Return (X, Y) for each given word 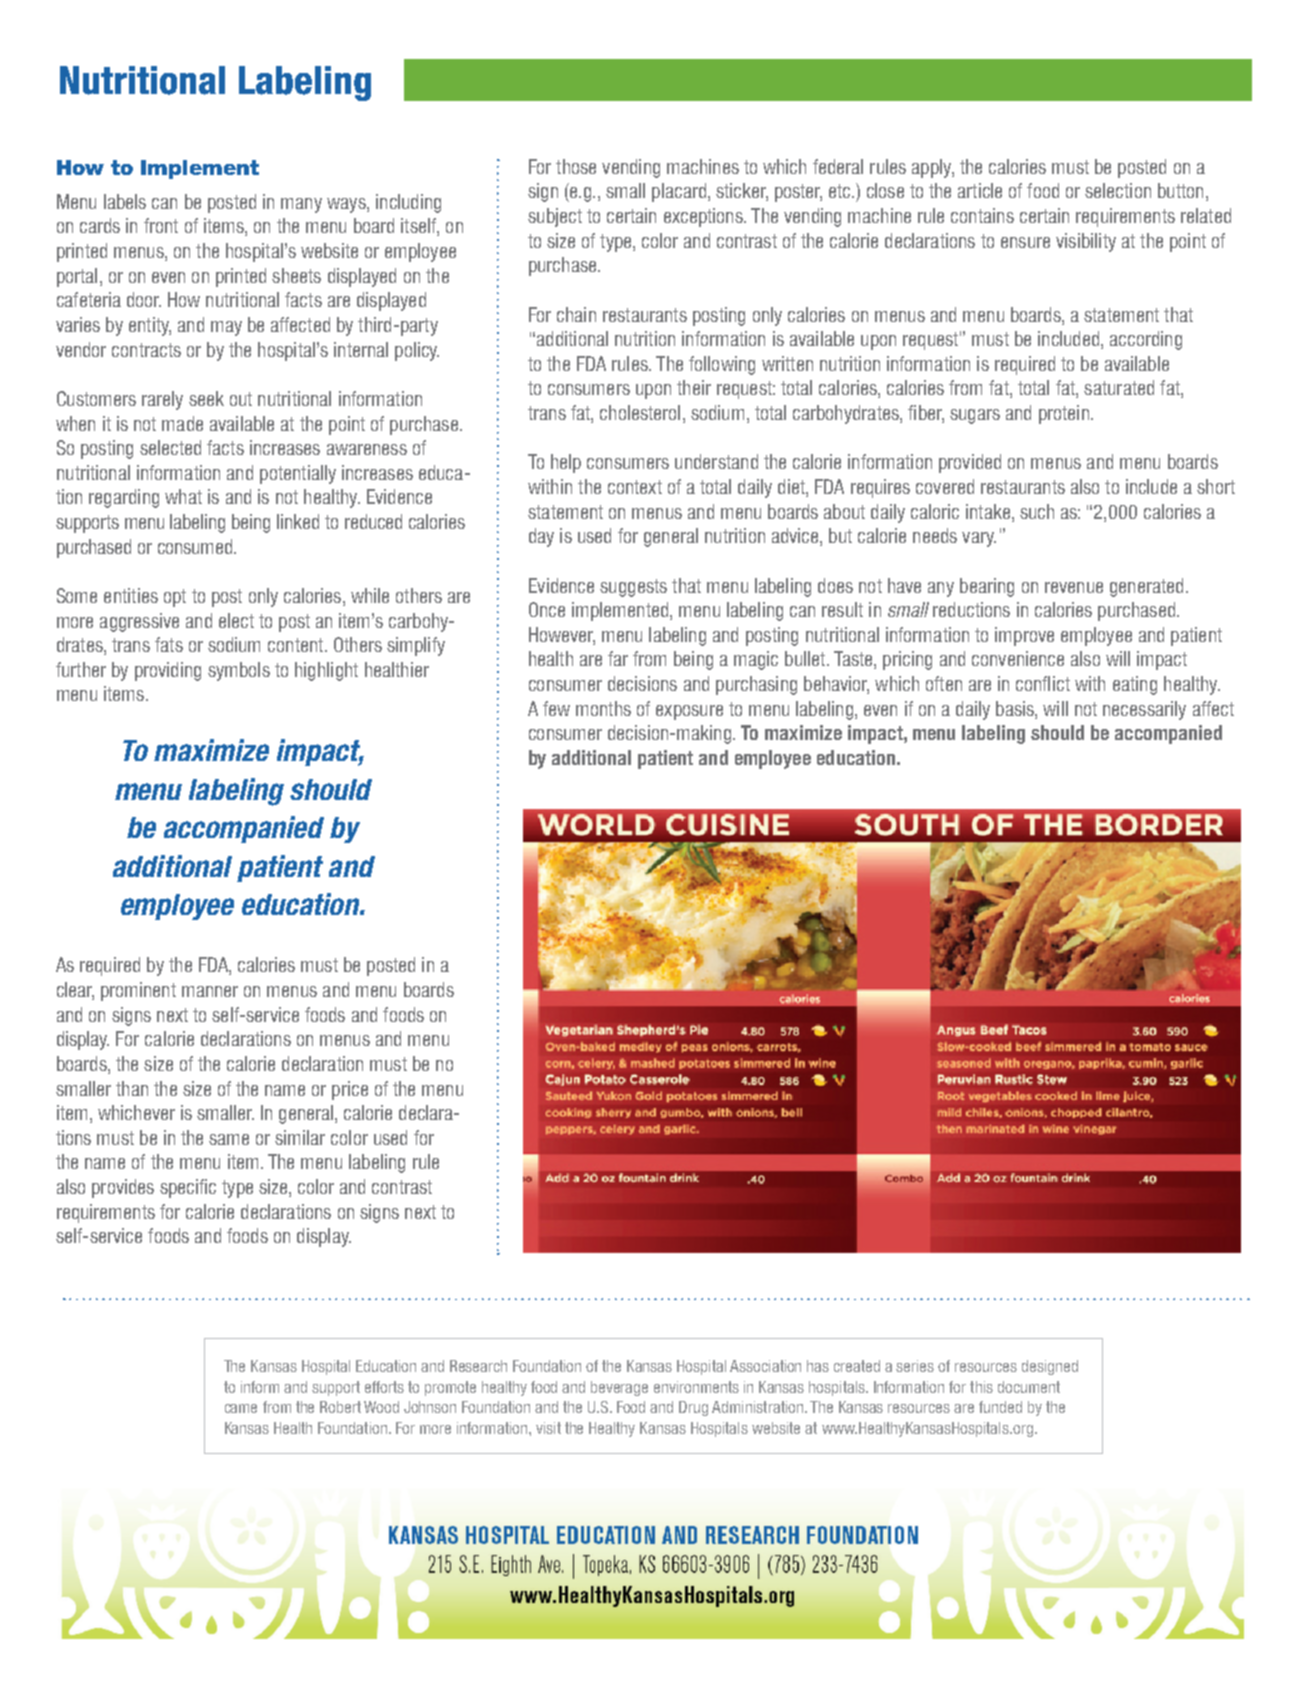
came (241, 1408)
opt (175, 598)
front (161, 225)
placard (679, 192)
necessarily (1144, 710)
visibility (1086, 242)
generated (1146, 587)
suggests (633, 588)
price (350, 1090)
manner (210, 991)
